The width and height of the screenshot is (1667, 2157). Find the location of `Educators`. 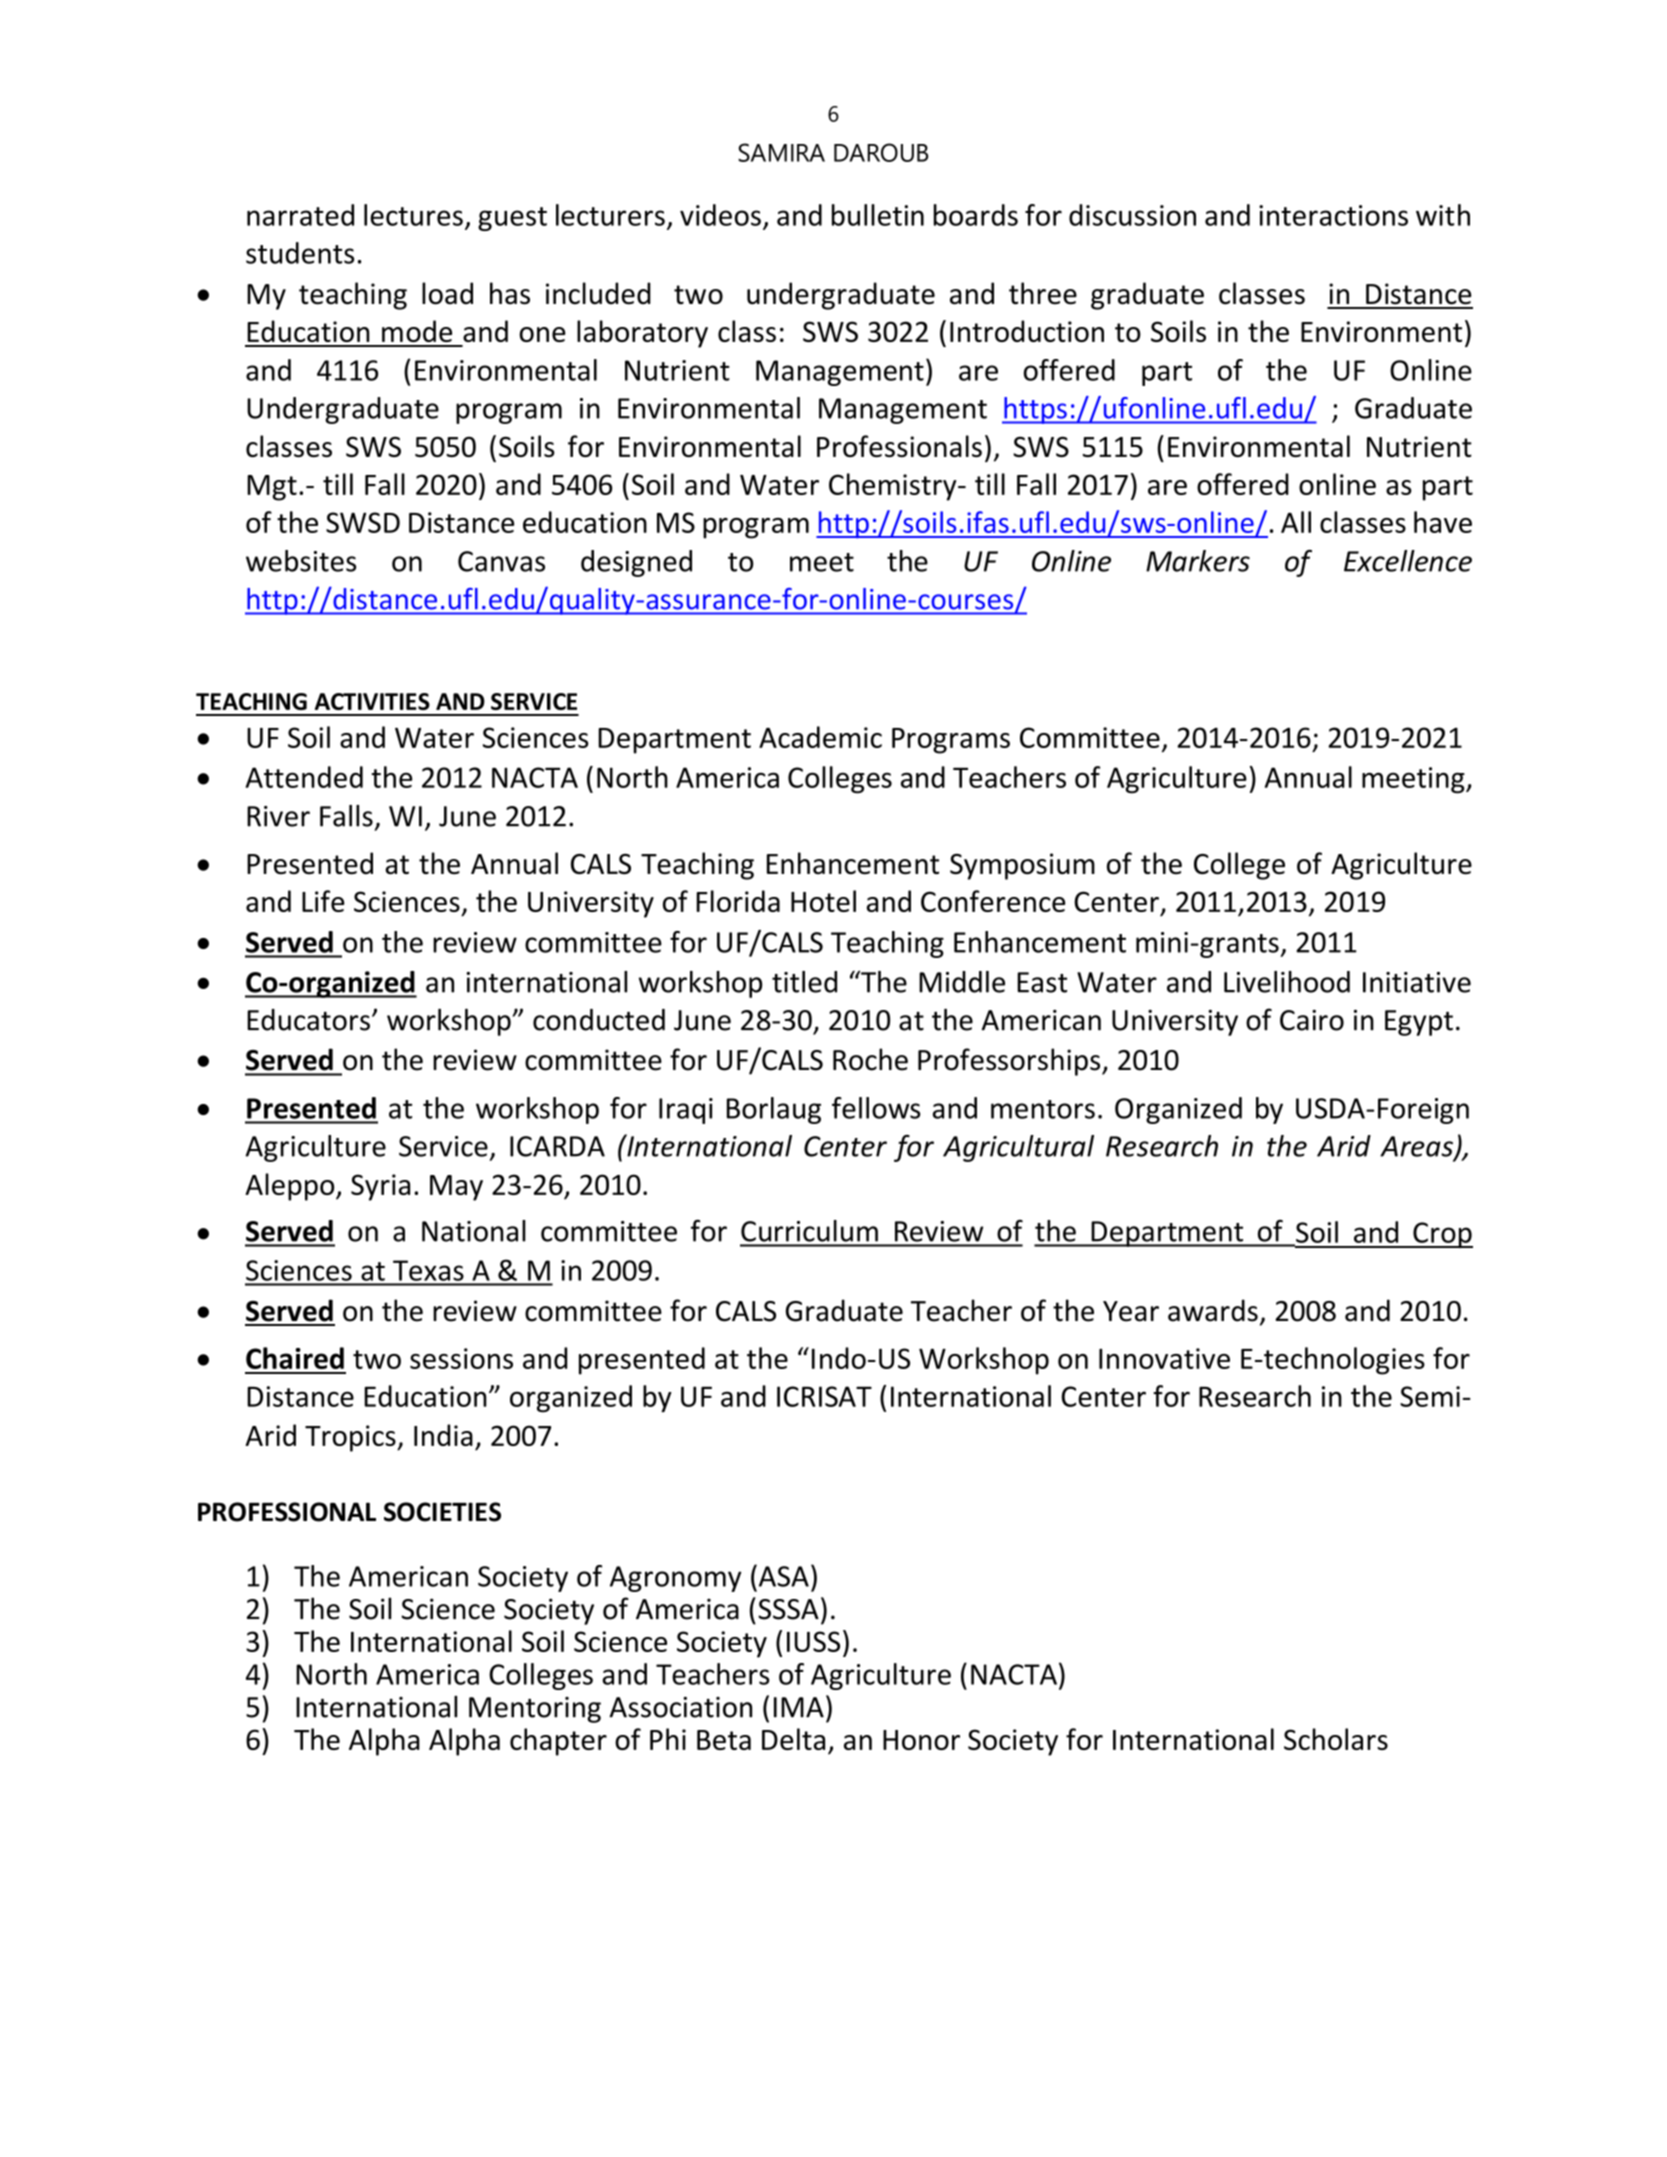

Educators is located at coordinates (308, 1020).
